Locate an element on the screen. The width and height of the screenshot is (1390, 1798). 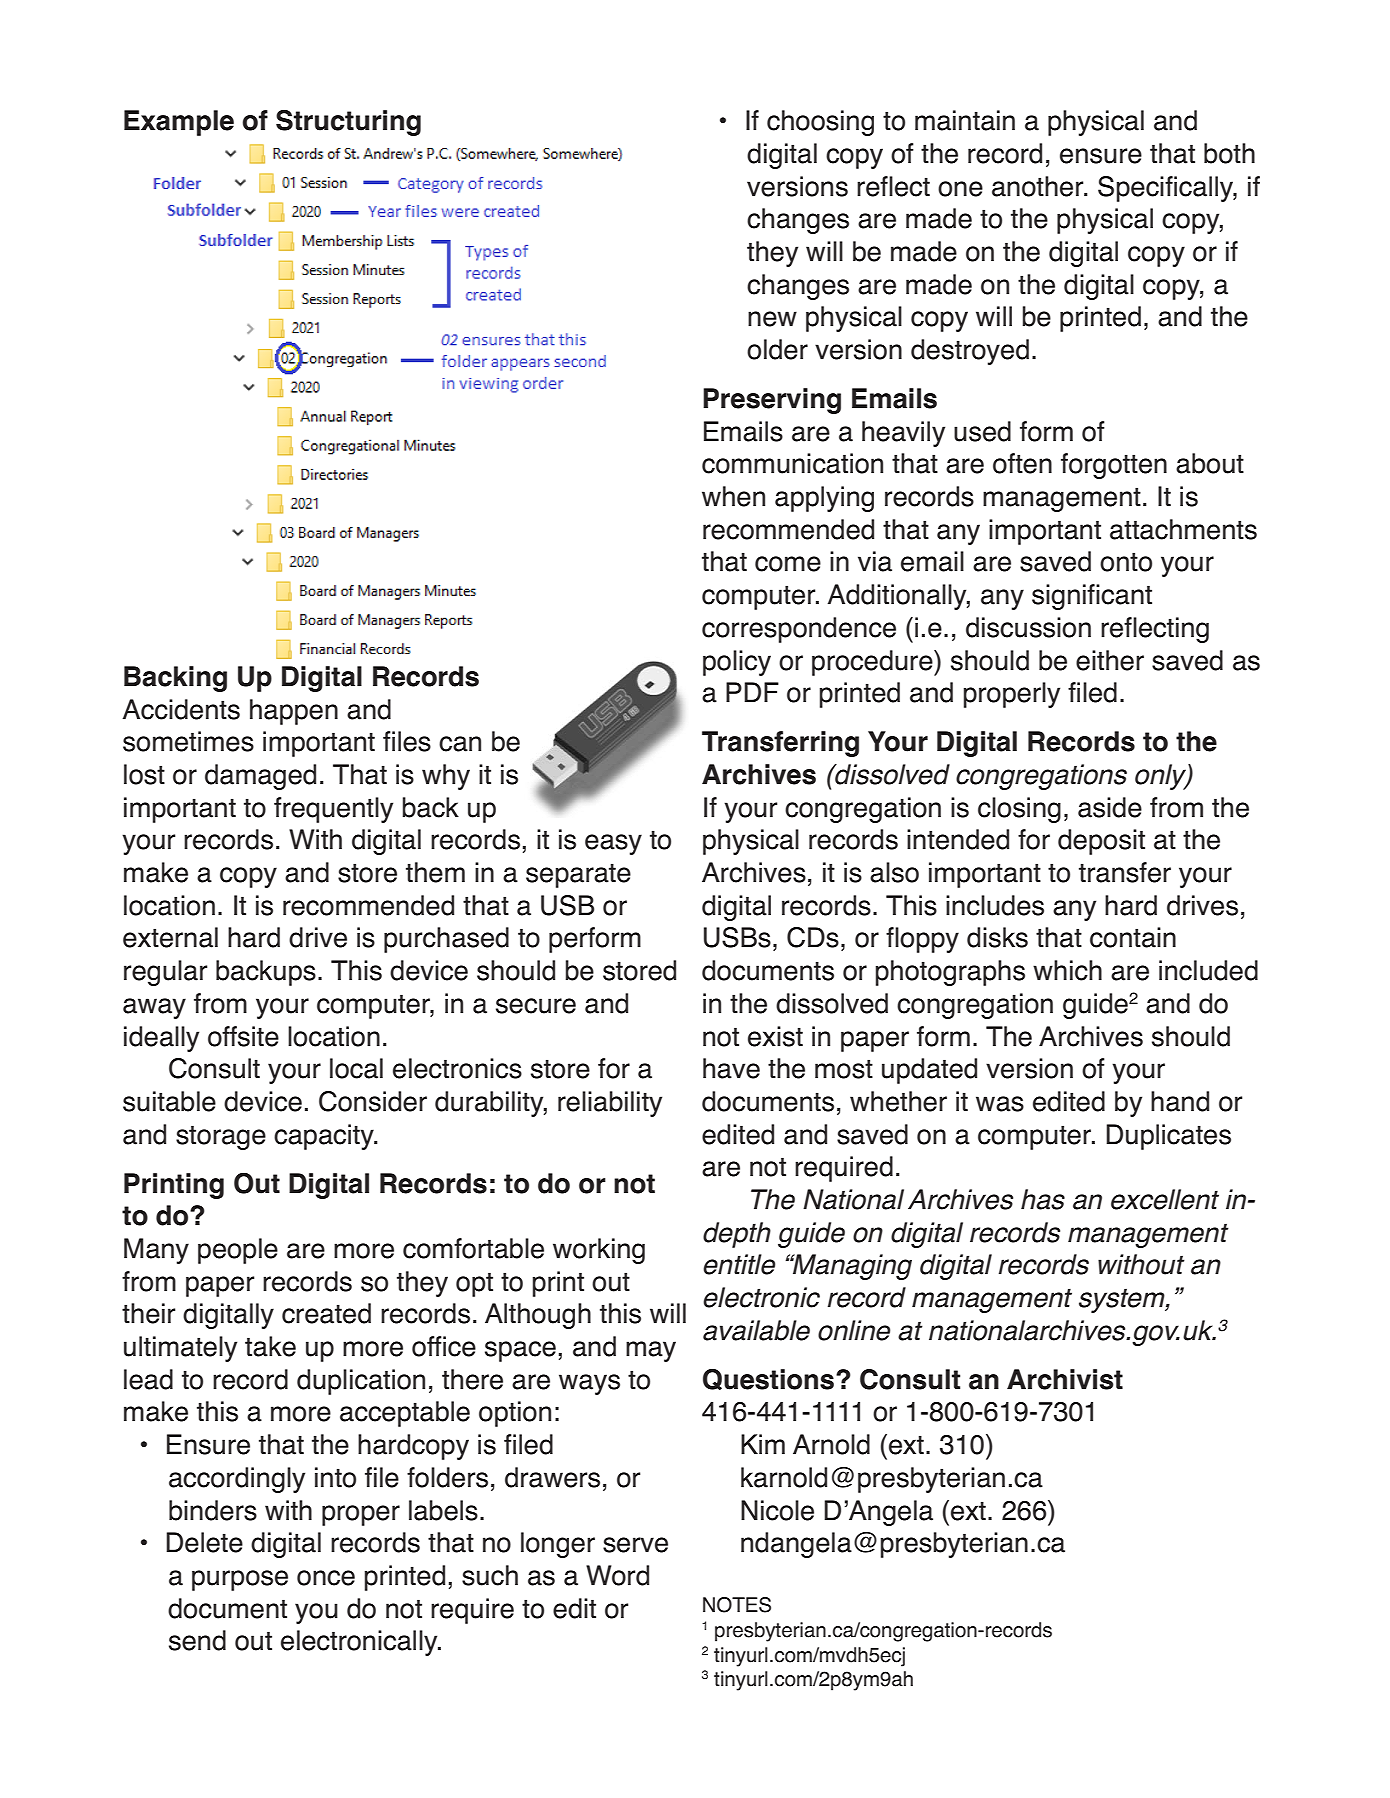
deposit is located at coordinates (1101, 842).
